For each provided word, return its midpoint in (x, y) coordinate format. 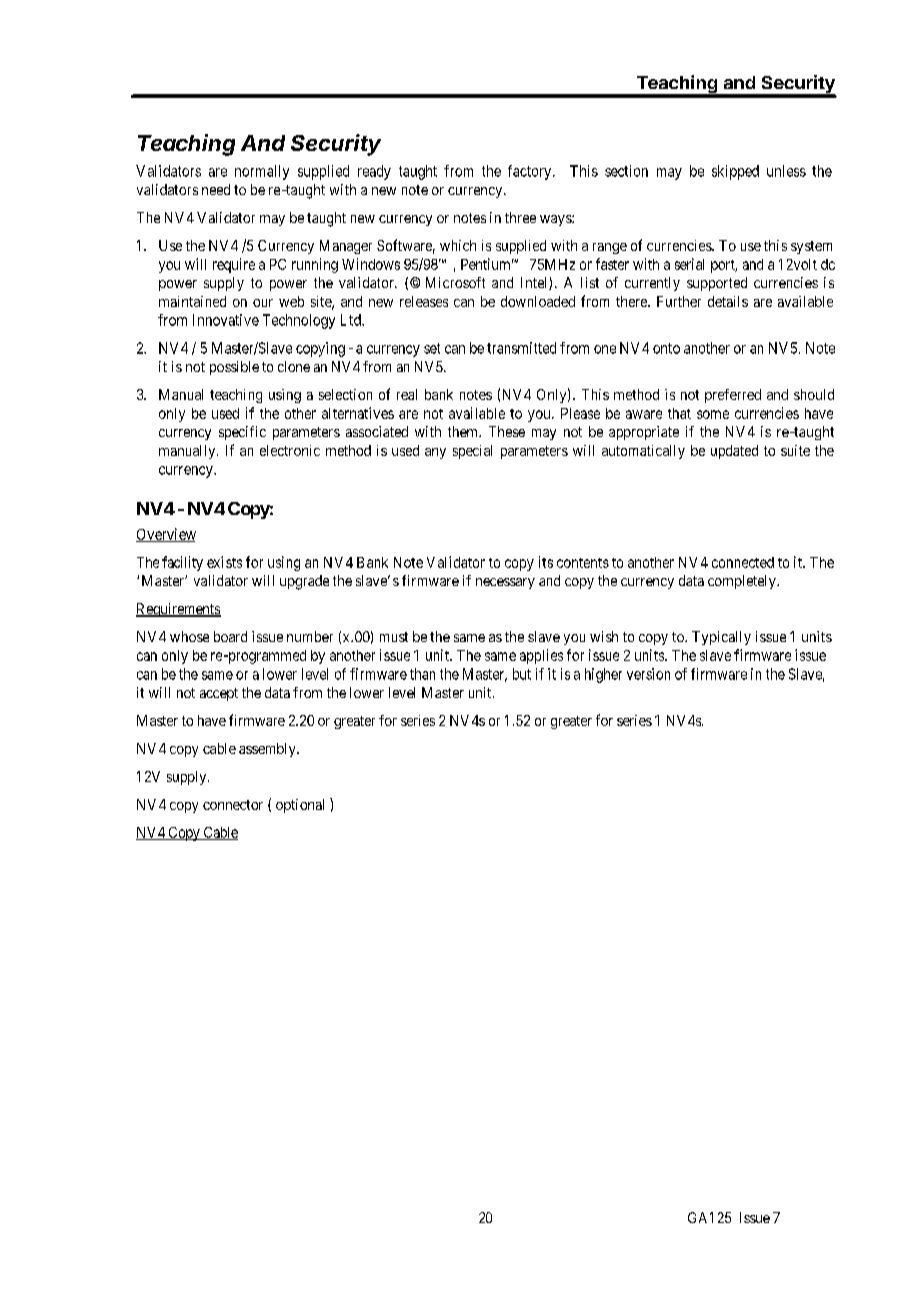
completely (743, 582)
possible (234, 368)
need (216, 189)
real (407, 394)
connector (233, 805)
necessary (505, 583)
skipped (735, 172)
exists (224, 562)
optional (300, 806)
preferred (733, 396)
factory (531, 172)
